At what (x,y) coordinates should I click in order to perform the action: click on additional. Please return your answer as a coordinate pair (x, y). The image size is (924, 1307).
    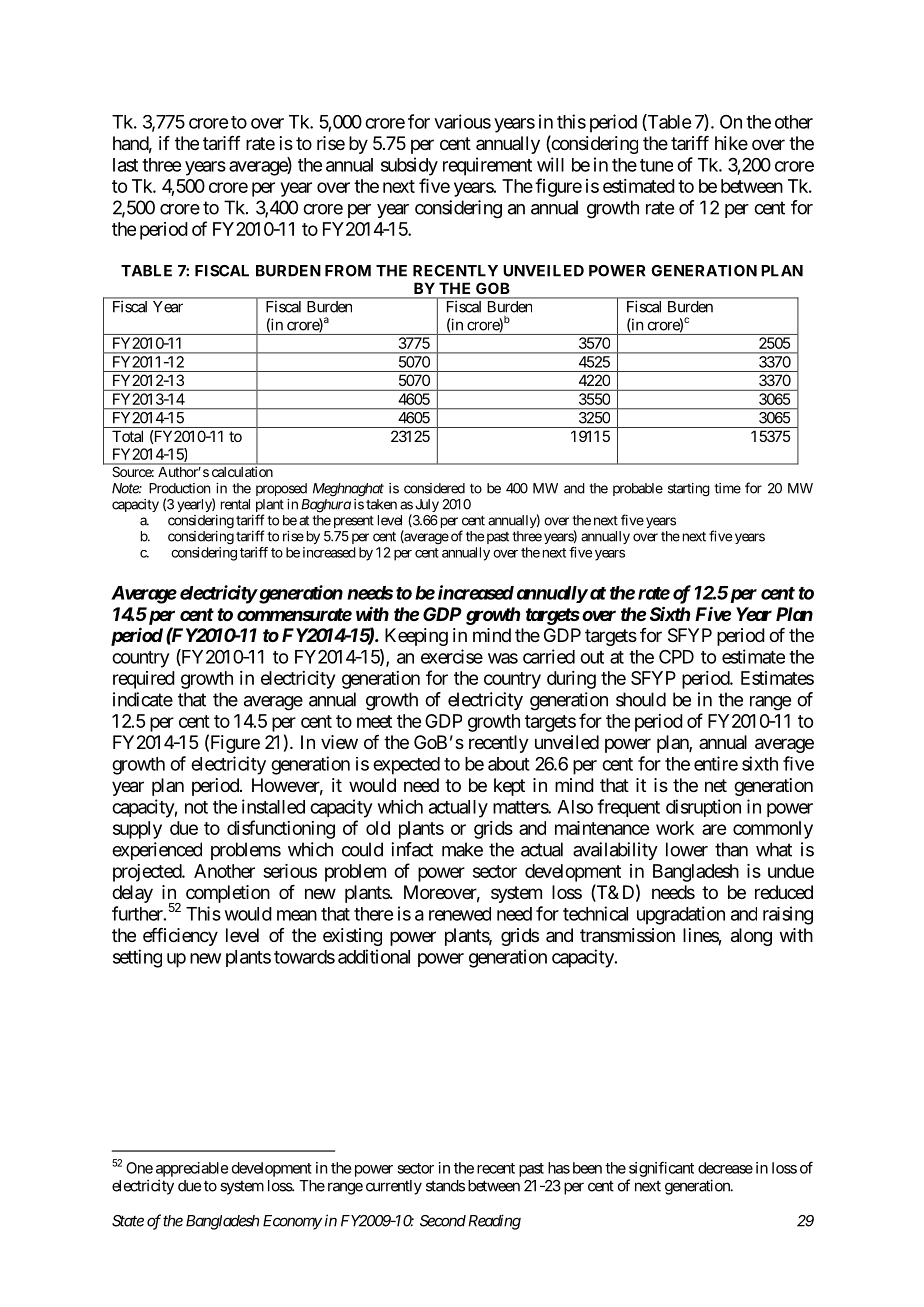
    Looking at the image, I should click on (374, 956).
